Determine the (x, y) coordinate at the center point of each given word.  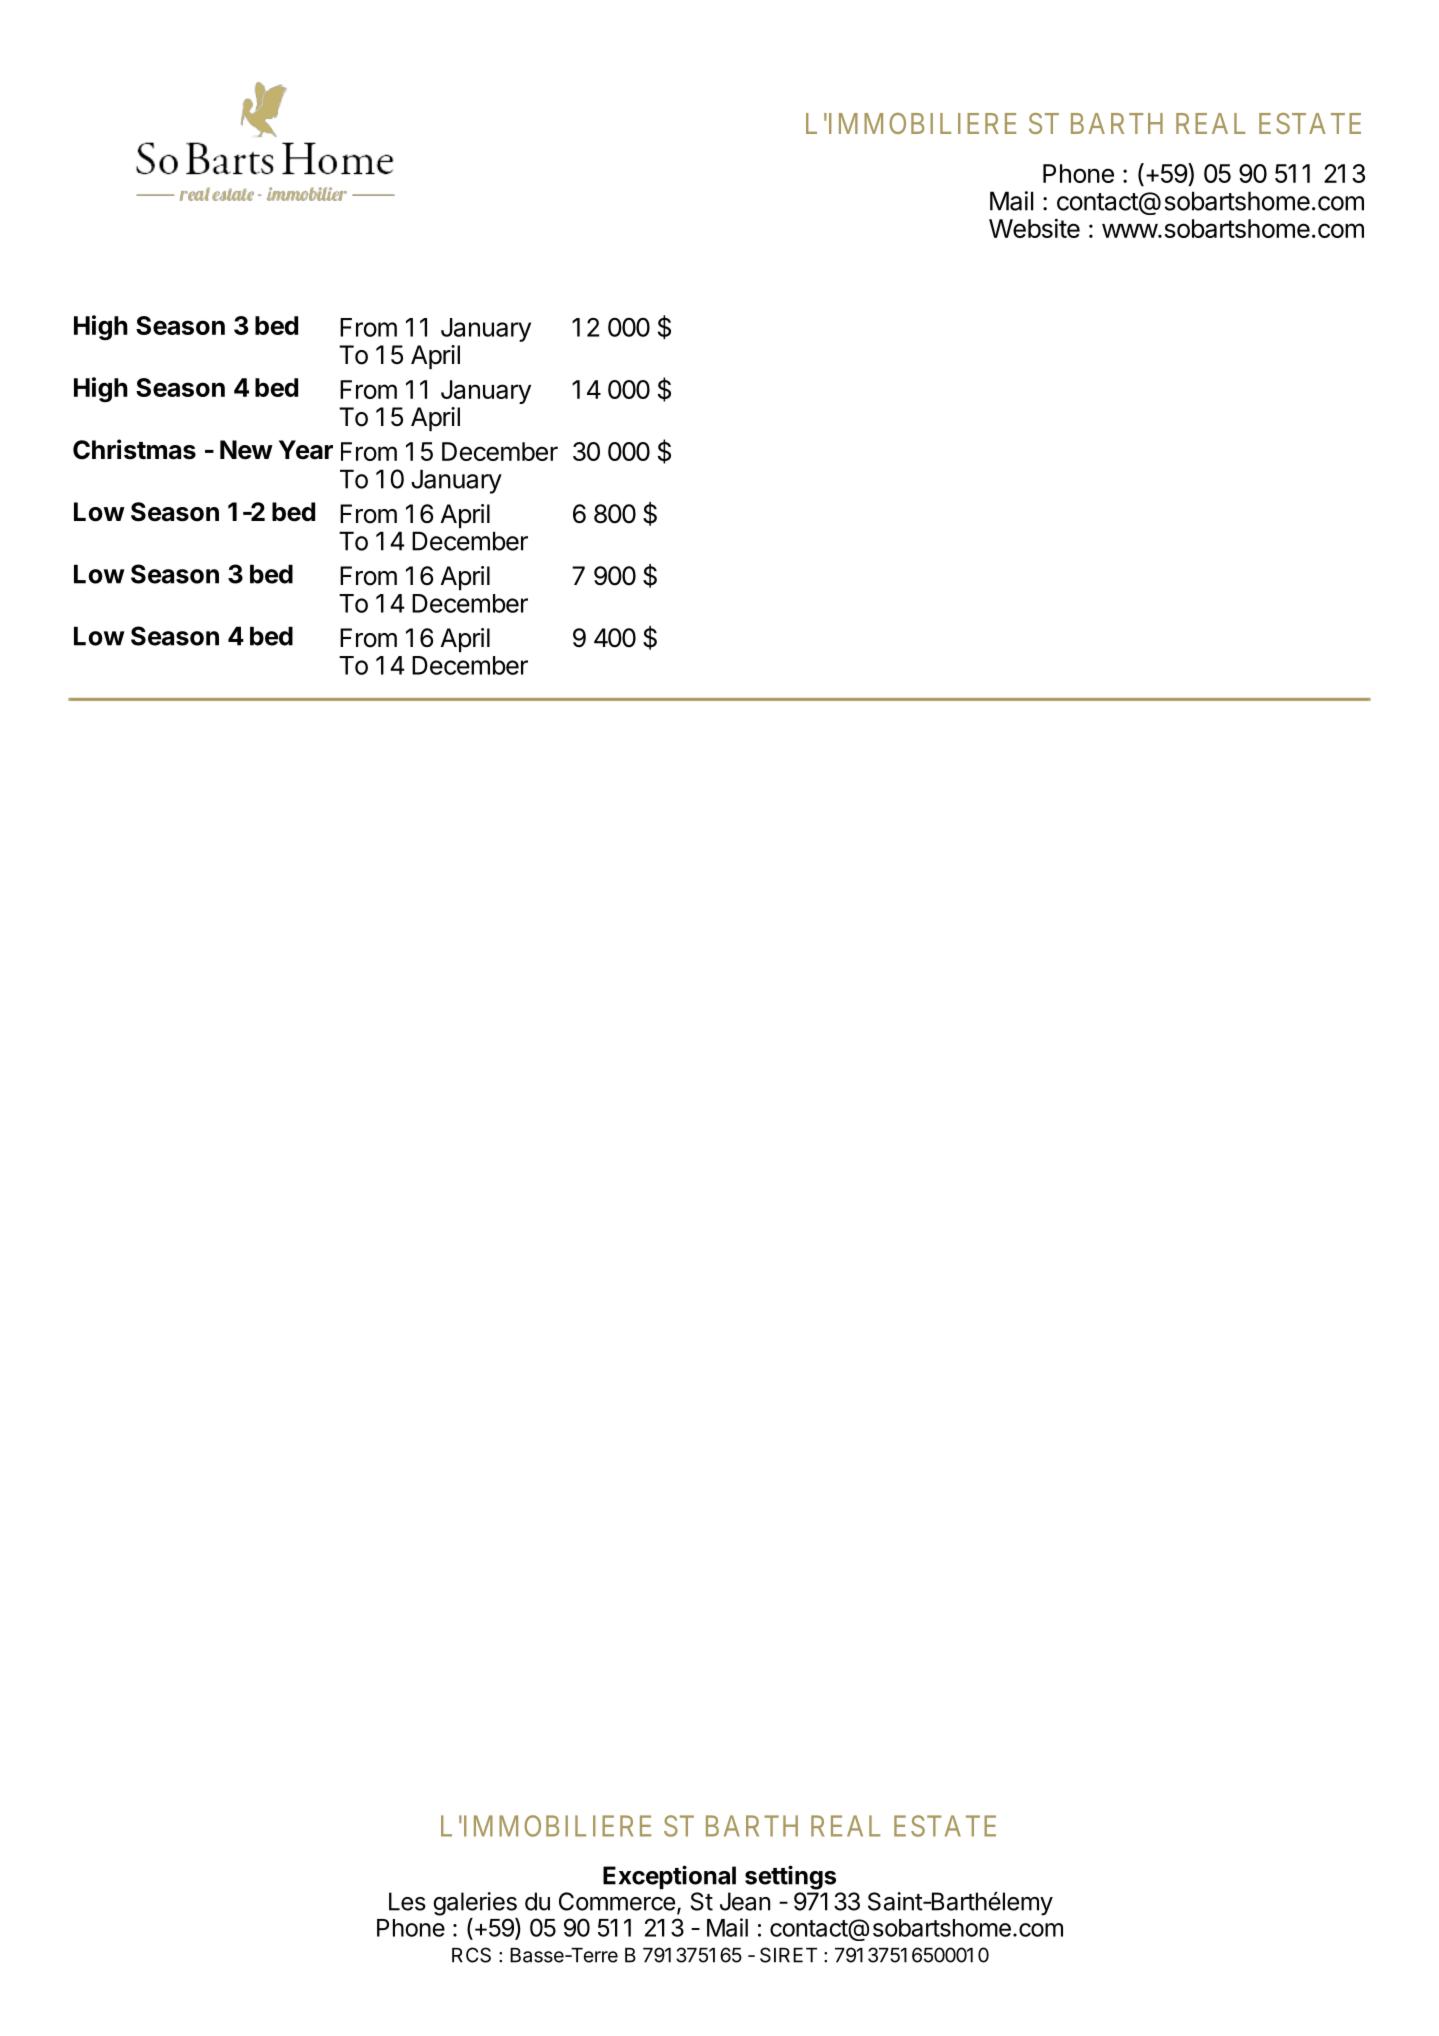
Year (306, 450)
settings (790, 1877)
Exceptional (669, 1877)
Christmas (134, 449)
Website (1034, 228)
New (246, 450)
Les (407, 1901)
